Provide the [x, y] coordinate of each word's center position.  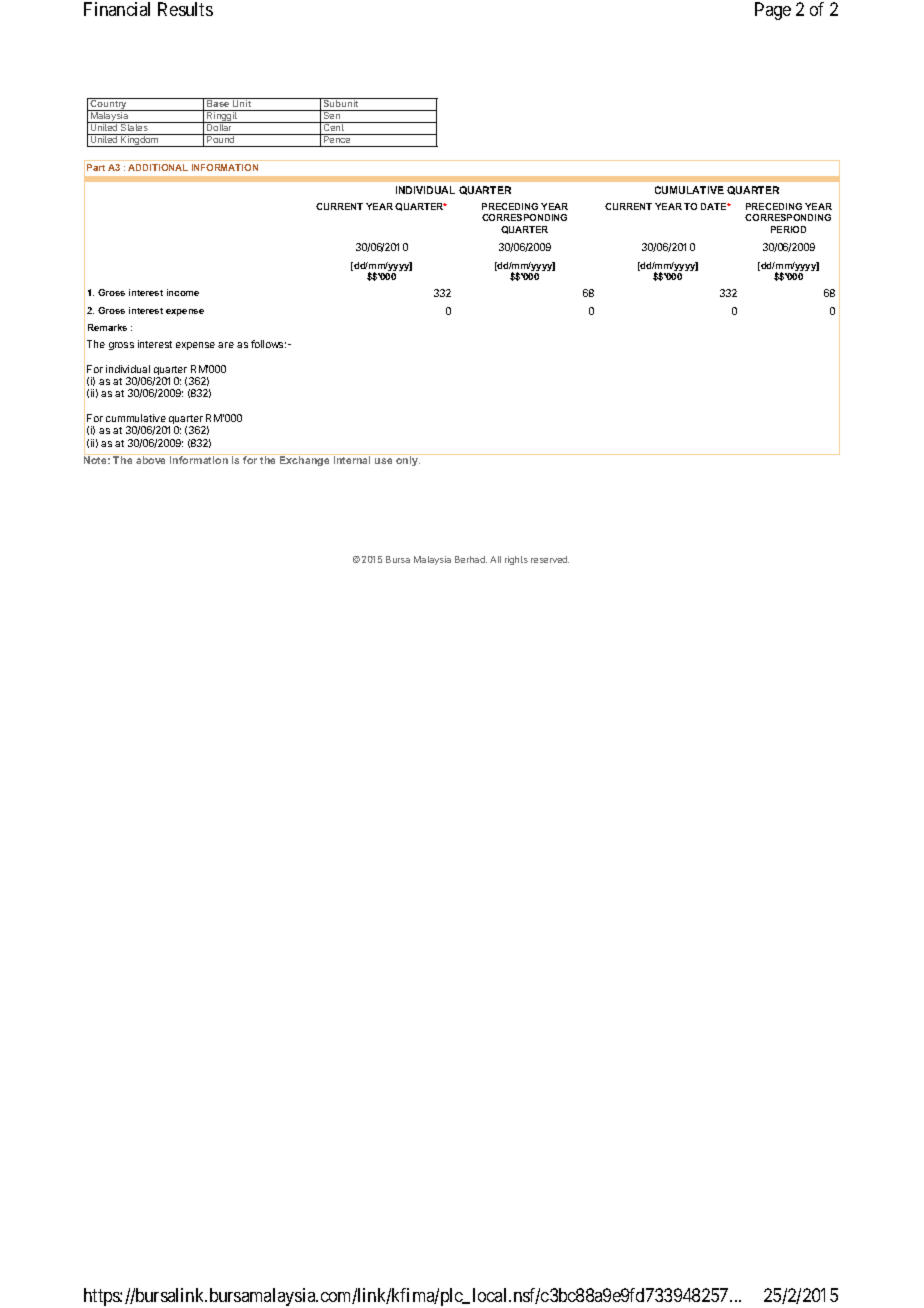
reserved [550, 559]
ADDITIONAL [158, 167]
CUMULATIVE [689, 190]
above [151, 459]
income [183, 292]
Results [185, 9]
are [226, 345]
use [383, 461]
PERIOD [788, 229]
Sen [331, 114]
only [407, 460]
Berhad [471, 559]
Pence [337, 138]
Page [773, 11]
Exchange [305, 460]
